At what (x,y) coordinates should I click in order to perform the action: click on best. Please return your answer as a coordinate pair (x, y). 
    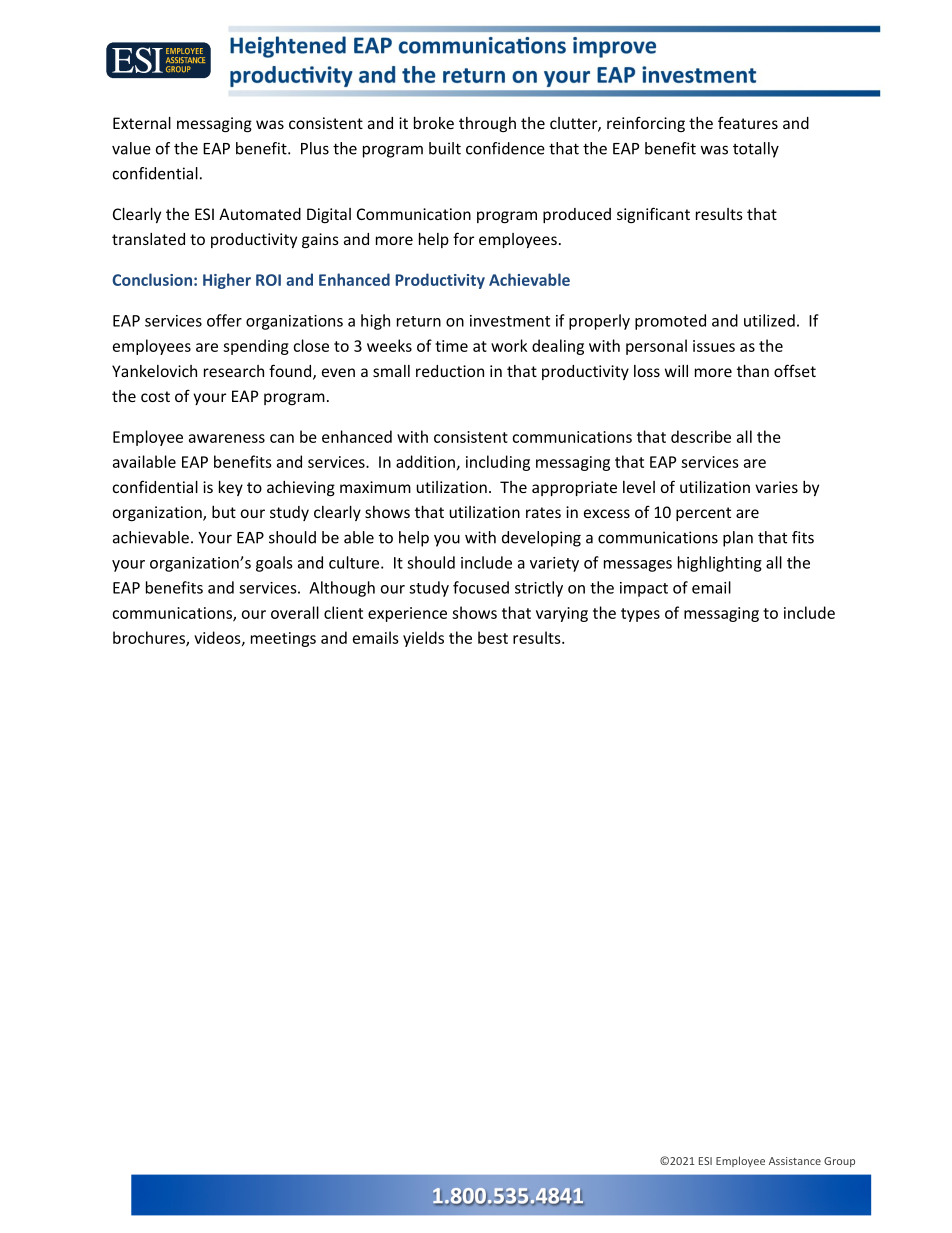
    Looking at the image, I should click on (493, 637).
